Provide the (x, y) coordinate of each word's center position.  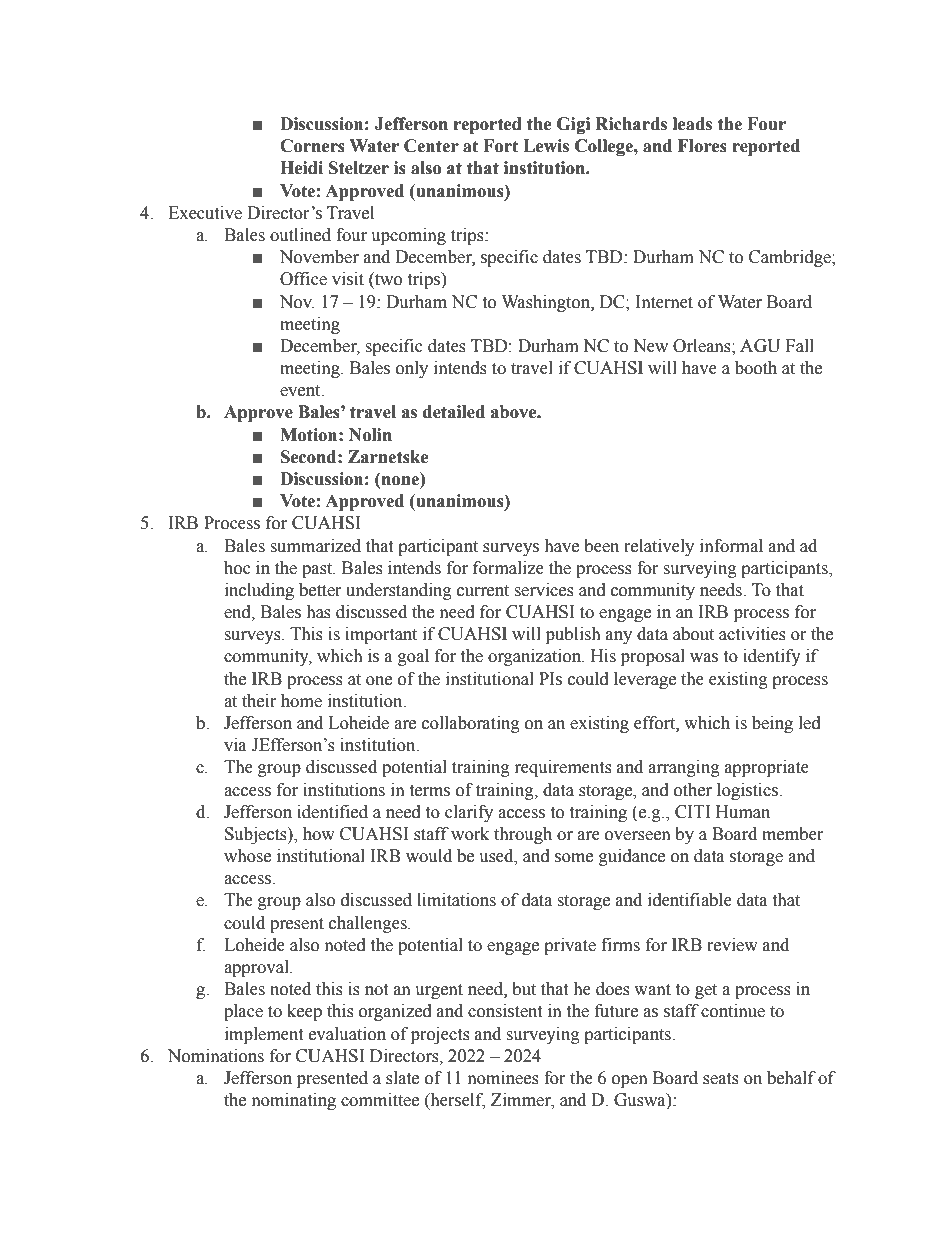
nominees (503, 1078)
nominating (294, 1101)
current (483, 591)
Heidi (301, 168)
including (259, 591)
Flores (702, 146)
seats (721, 1079)
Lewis (546, 146)
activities (752, 634)
